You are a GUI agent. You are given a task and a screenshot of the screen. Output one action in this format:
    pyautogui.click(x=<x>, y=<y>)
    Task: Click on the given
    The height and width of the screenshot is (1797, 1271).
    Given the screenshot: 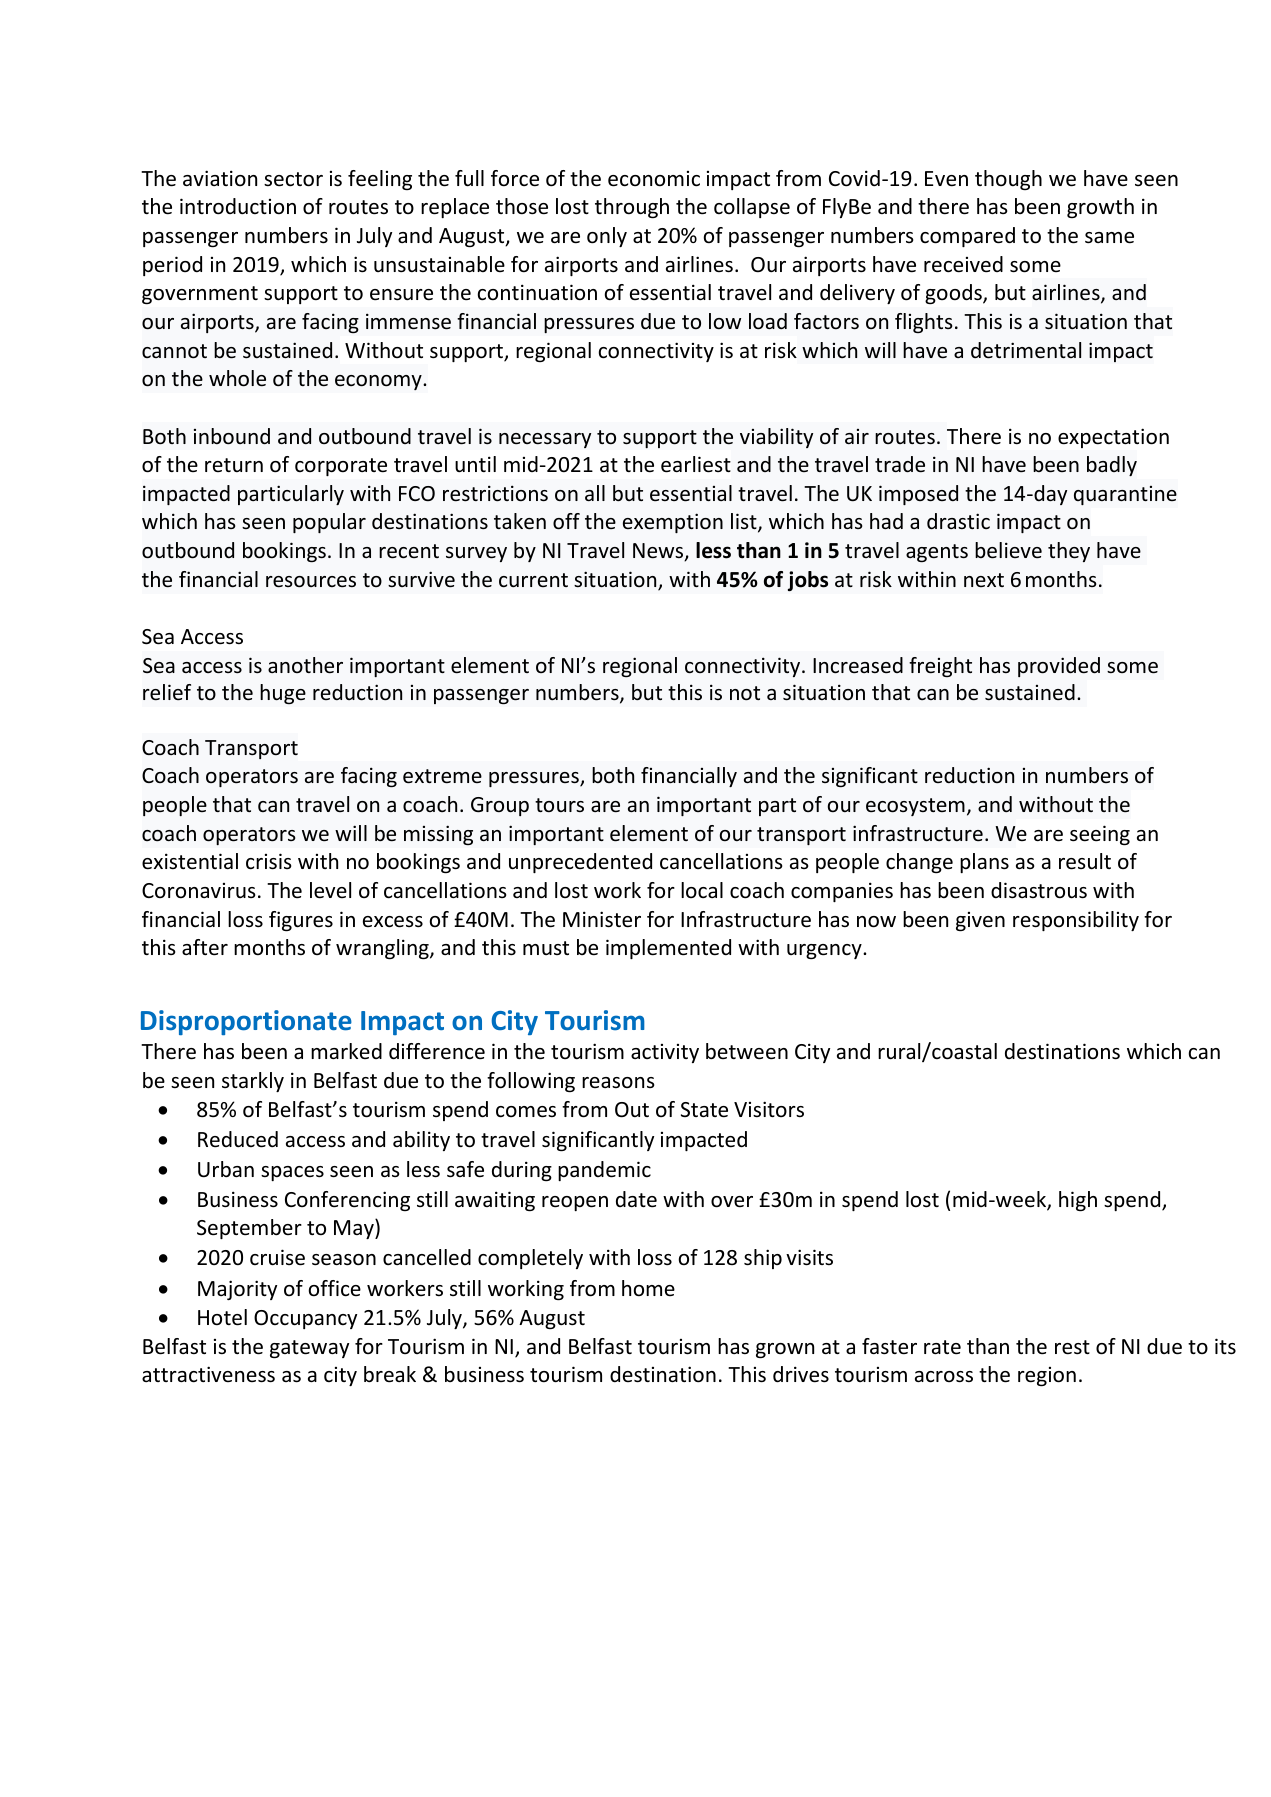 What is the action you would take?
    pyautogui.click(x=980, y=921)
